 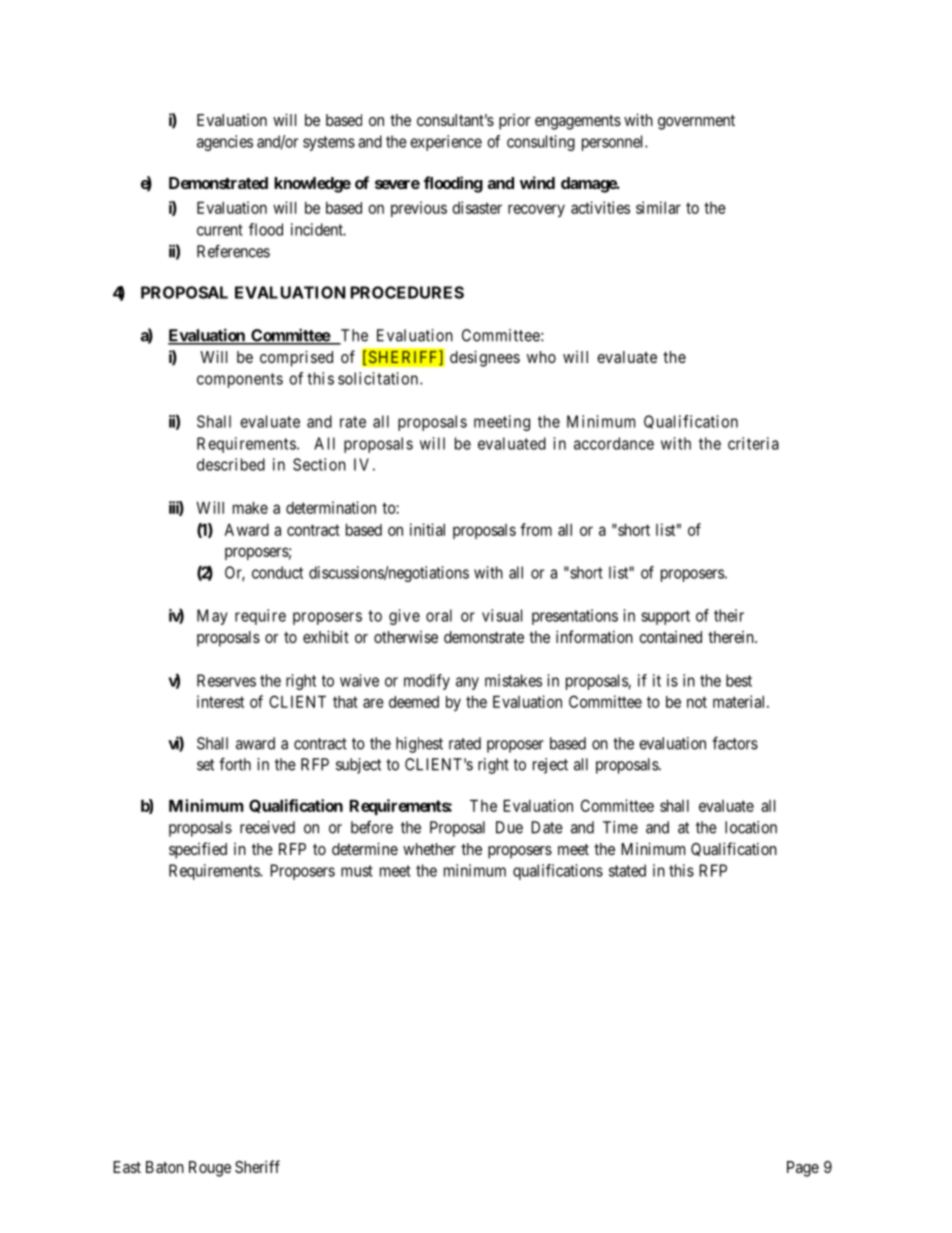 What do you see at coordinates (210, 1169) in the screenshot?
I see `Rouge` at bounding box center [210, 1169].
